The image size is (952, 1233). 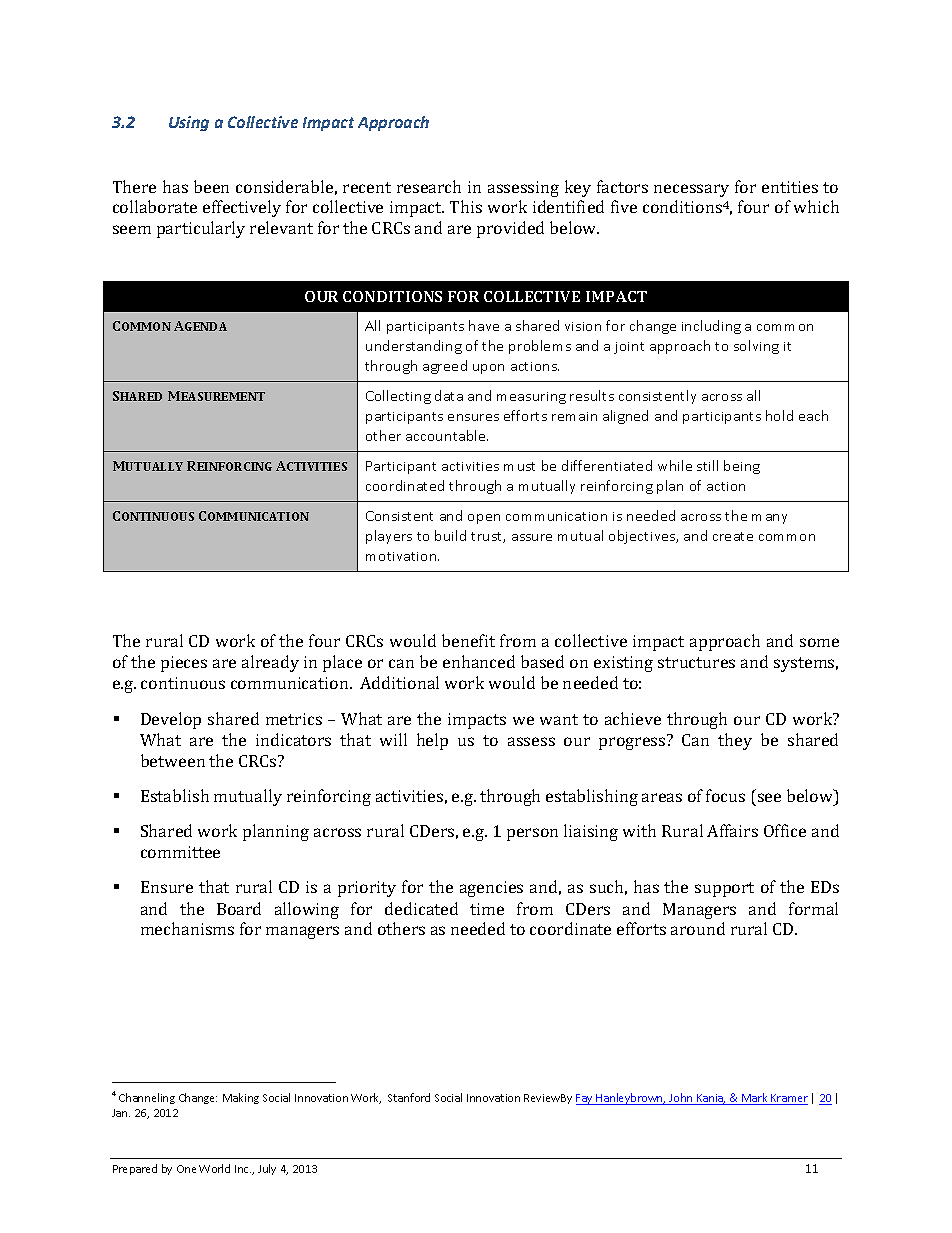 I want to click on players, so click(x=389, y=537).
